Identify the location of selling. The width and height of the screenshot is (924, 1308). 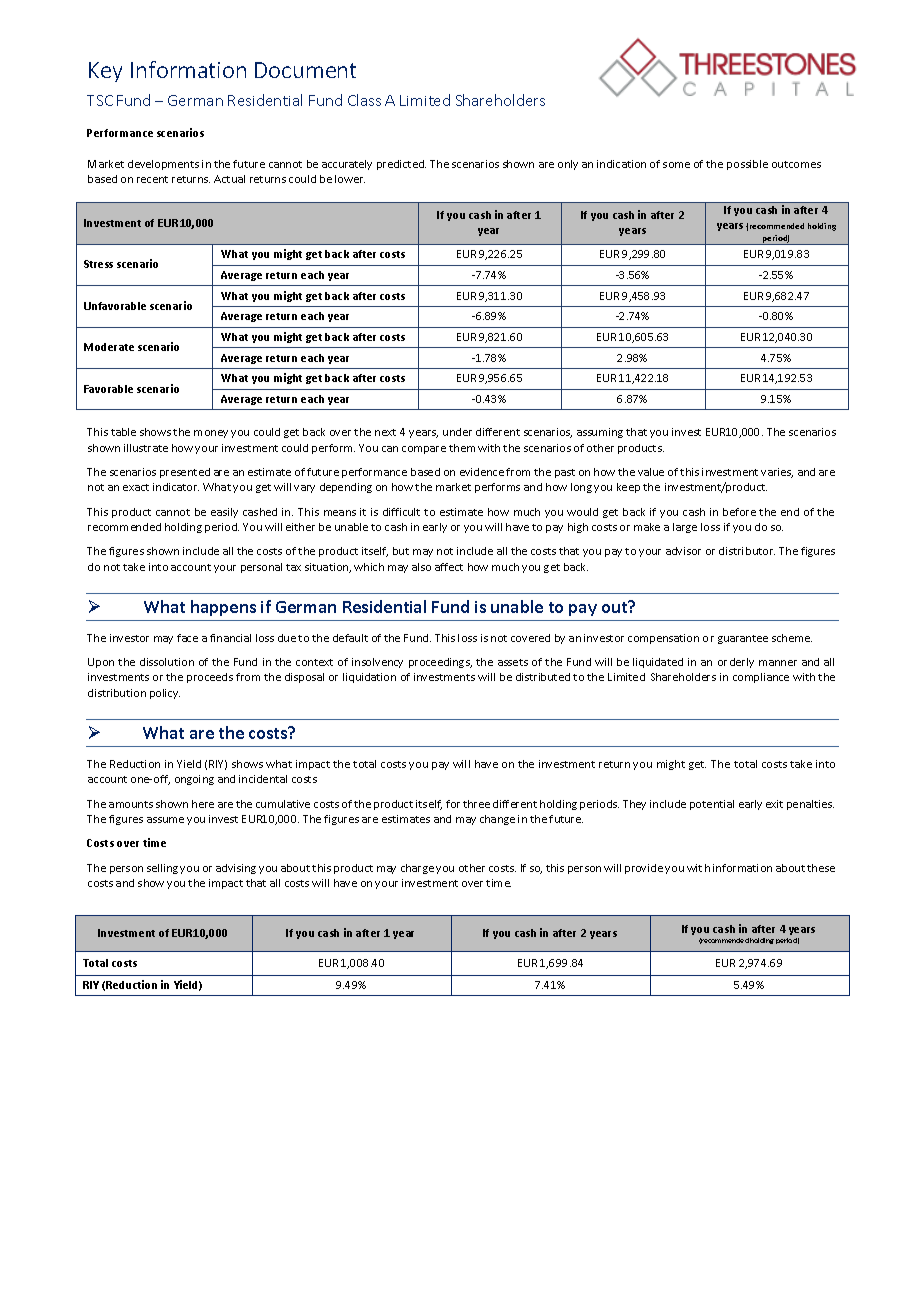
(162, 869).
